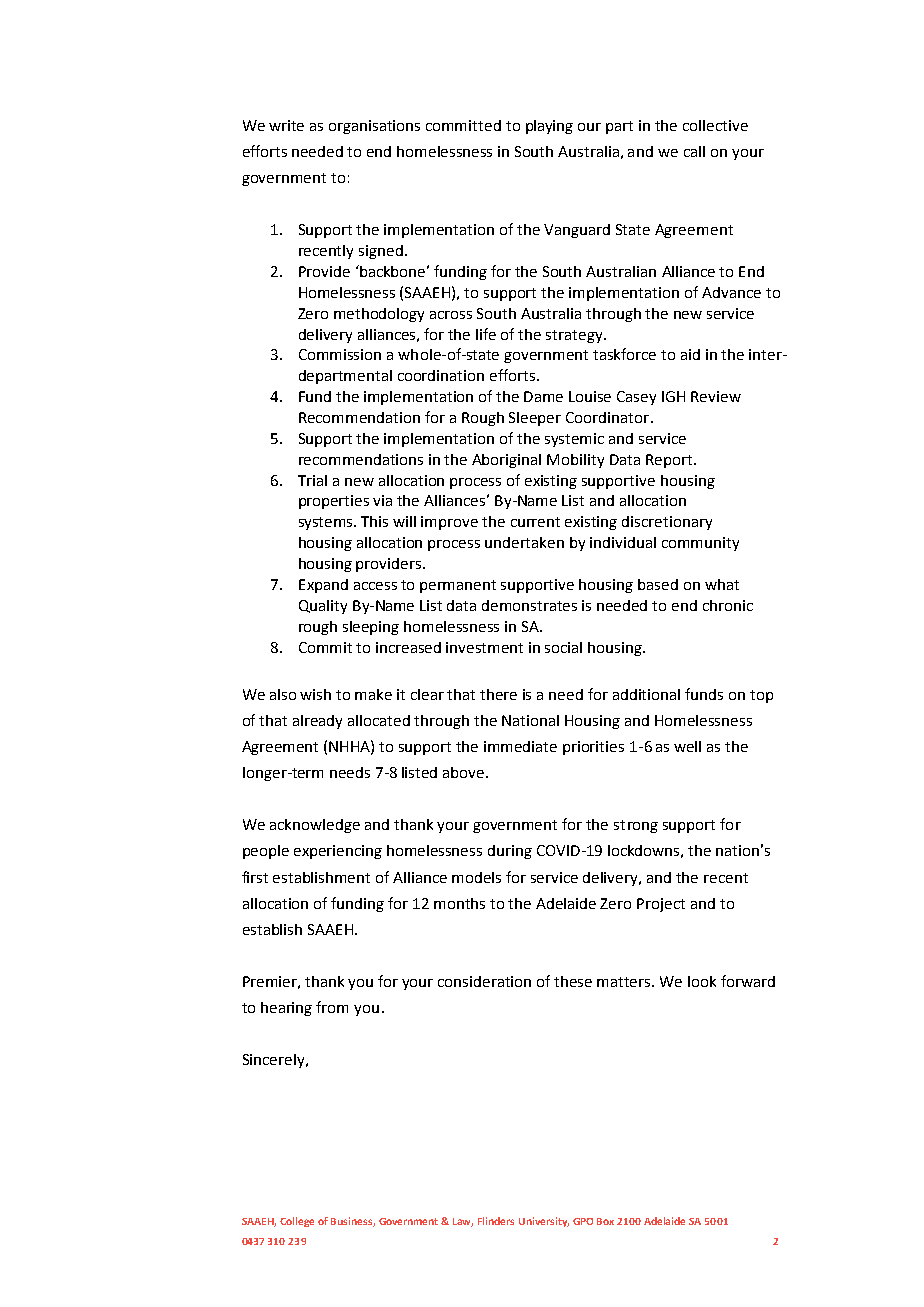  What do you see at coordinates (694, 151) in the screenshot?
I see `call` at bounding box center [694, 151].
